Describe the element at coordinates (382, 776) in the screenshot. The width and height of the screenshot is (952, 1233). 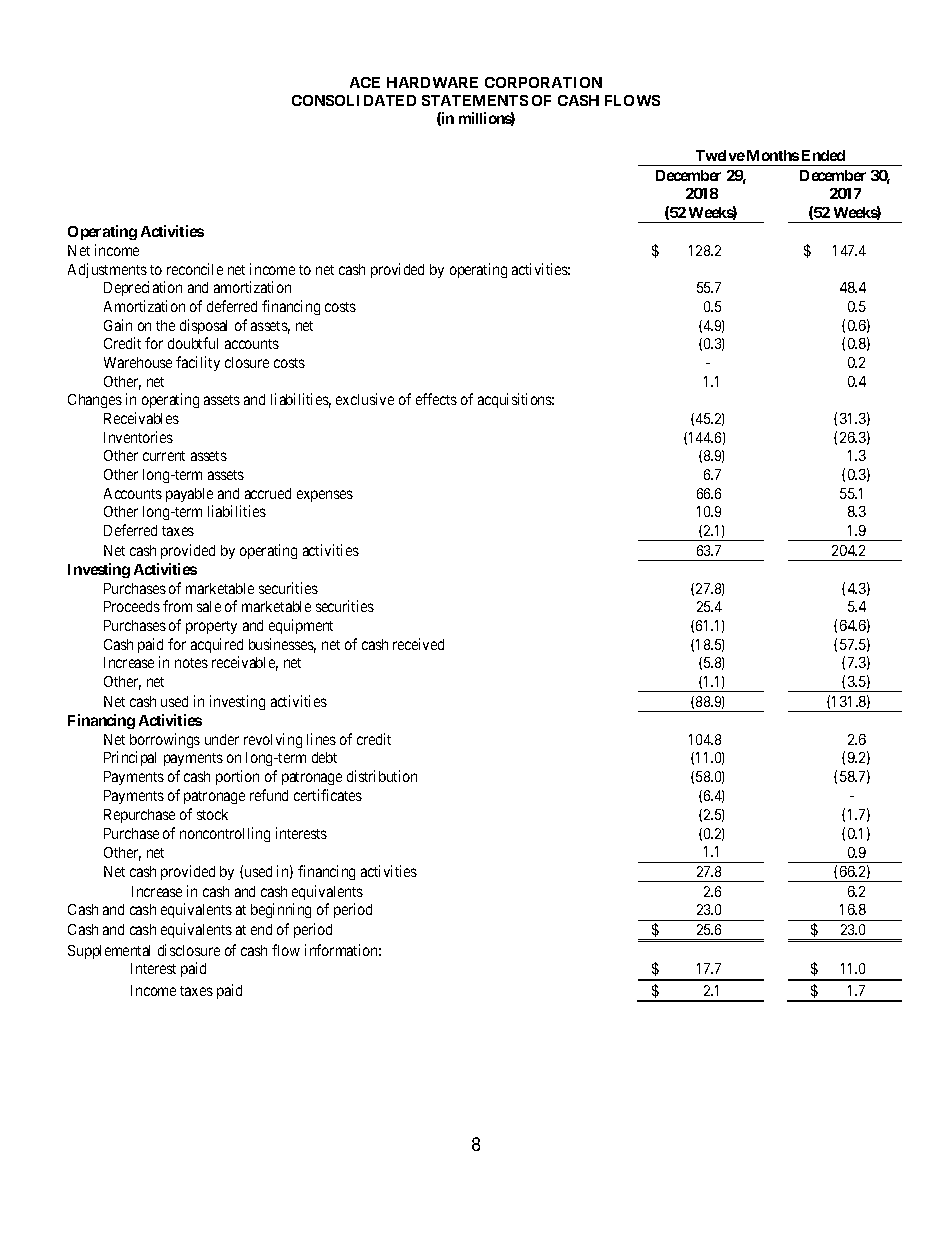
I see `distribution` at that location.
